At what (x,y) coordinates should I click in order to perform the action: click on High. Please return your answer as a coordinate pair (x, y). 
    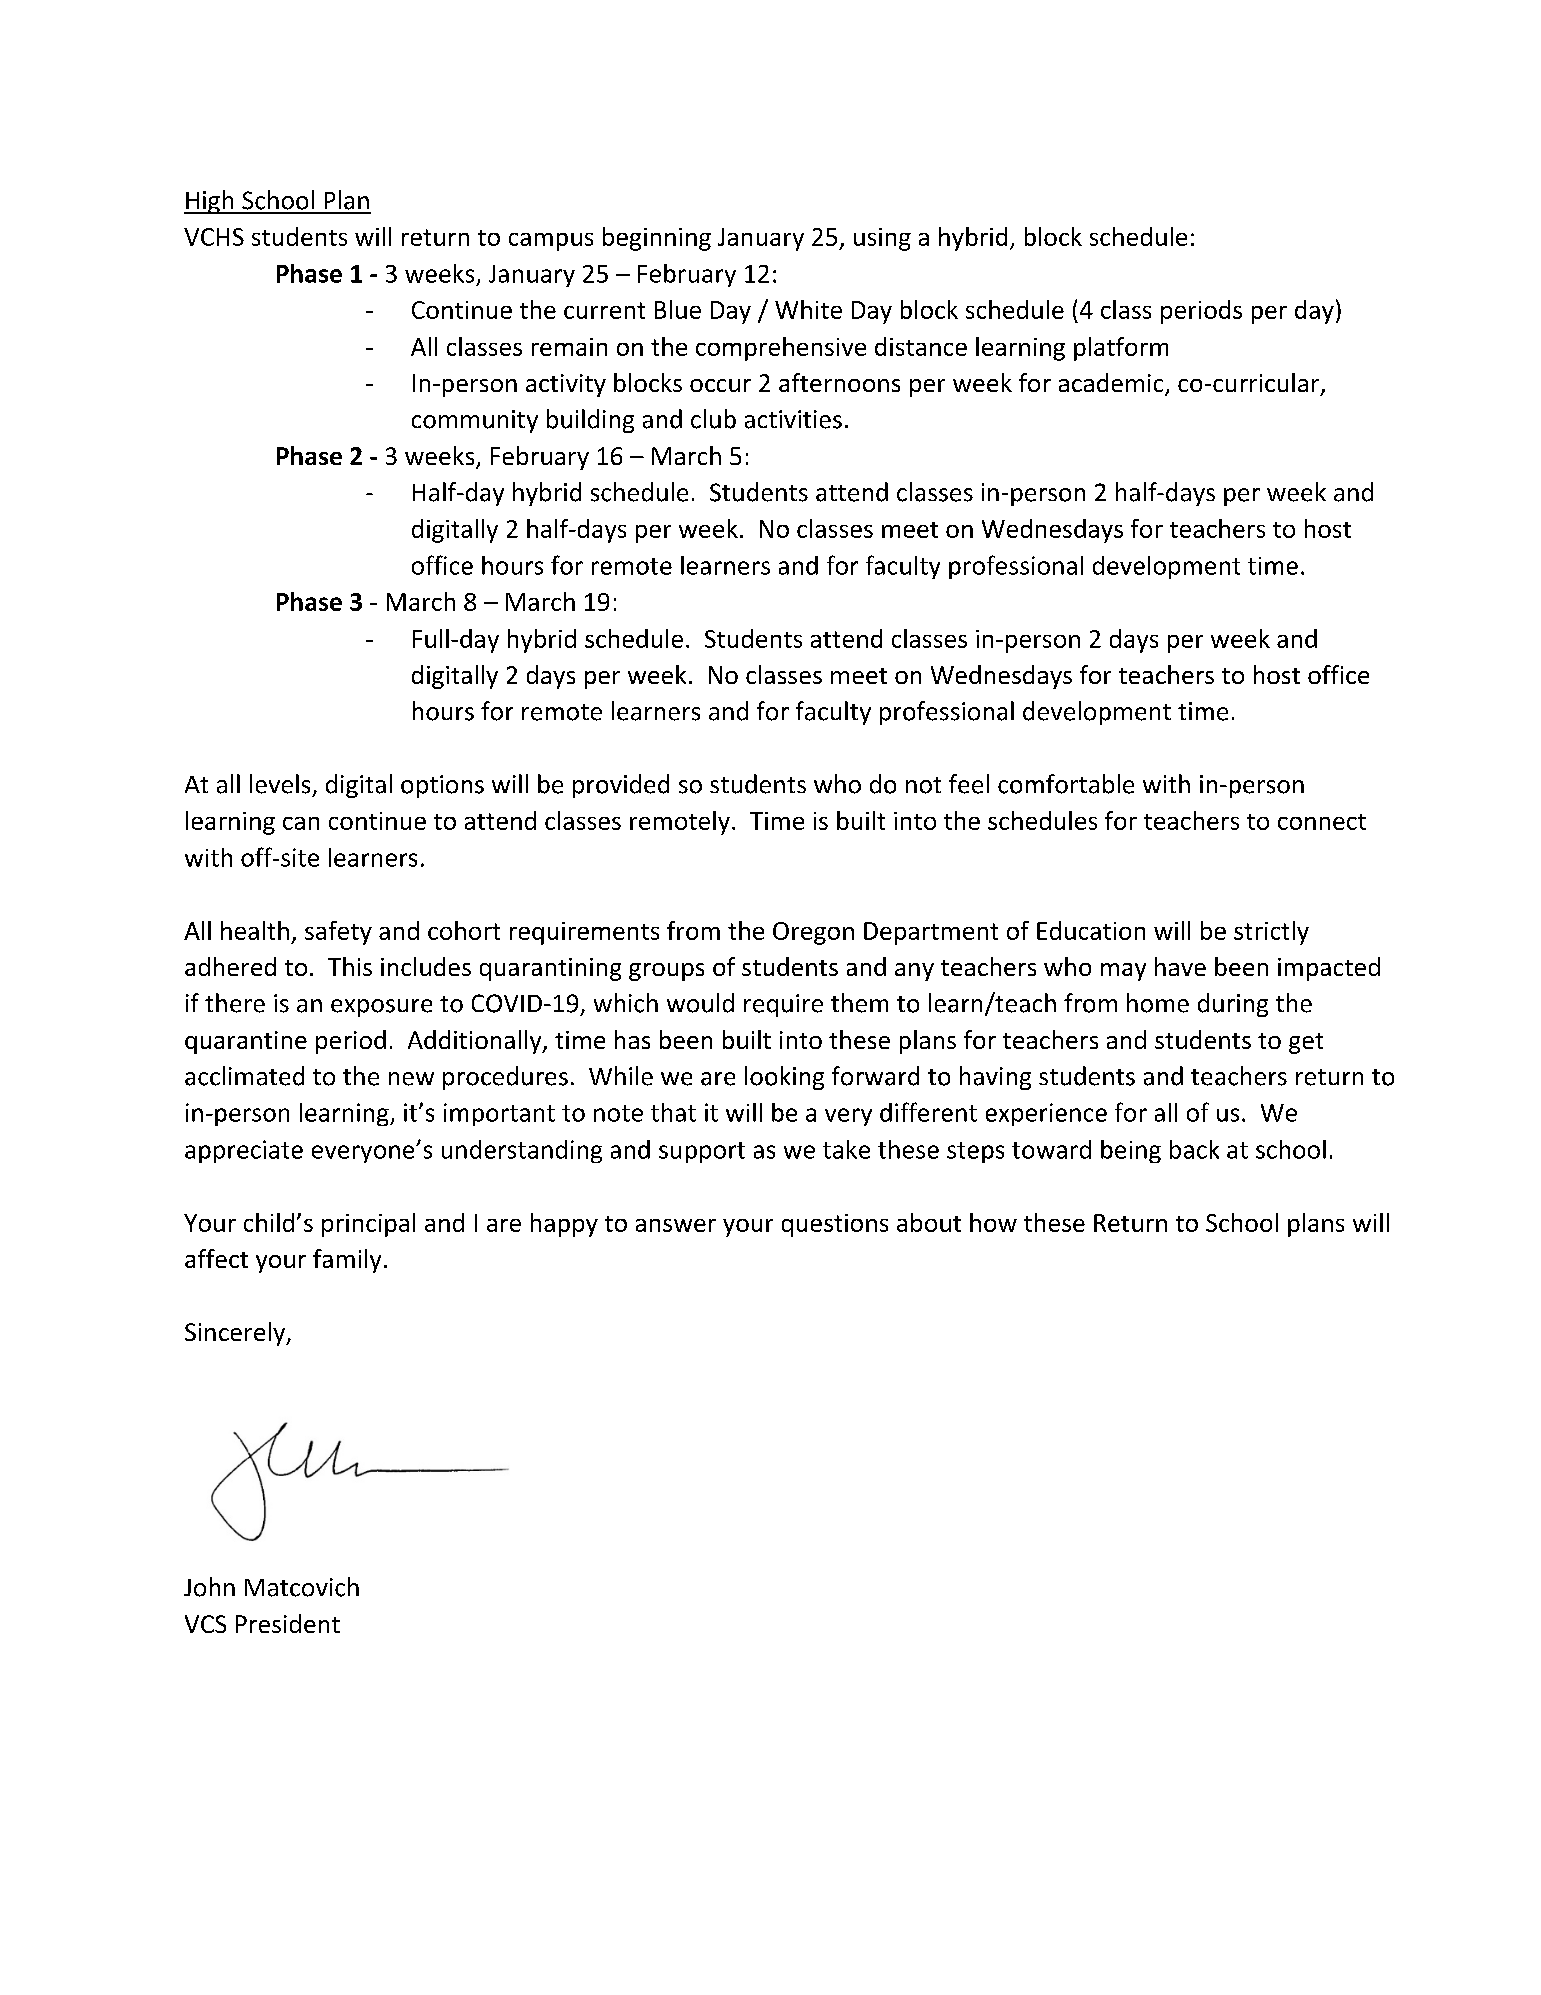
    Looking at the image, I should click on (210, 202).
